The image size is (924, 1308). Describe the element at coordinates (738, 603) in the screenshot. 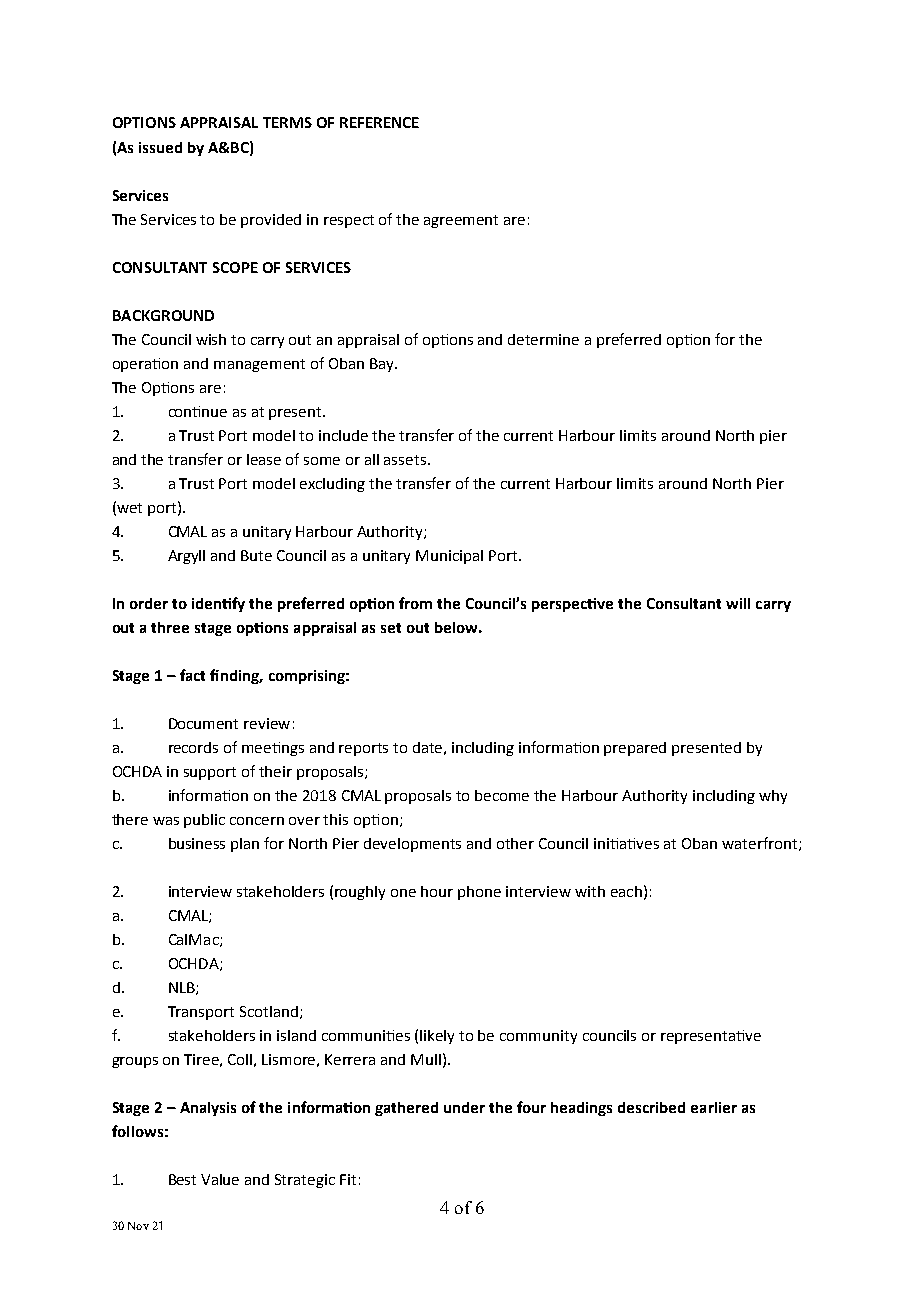

I see `will` at that location.
